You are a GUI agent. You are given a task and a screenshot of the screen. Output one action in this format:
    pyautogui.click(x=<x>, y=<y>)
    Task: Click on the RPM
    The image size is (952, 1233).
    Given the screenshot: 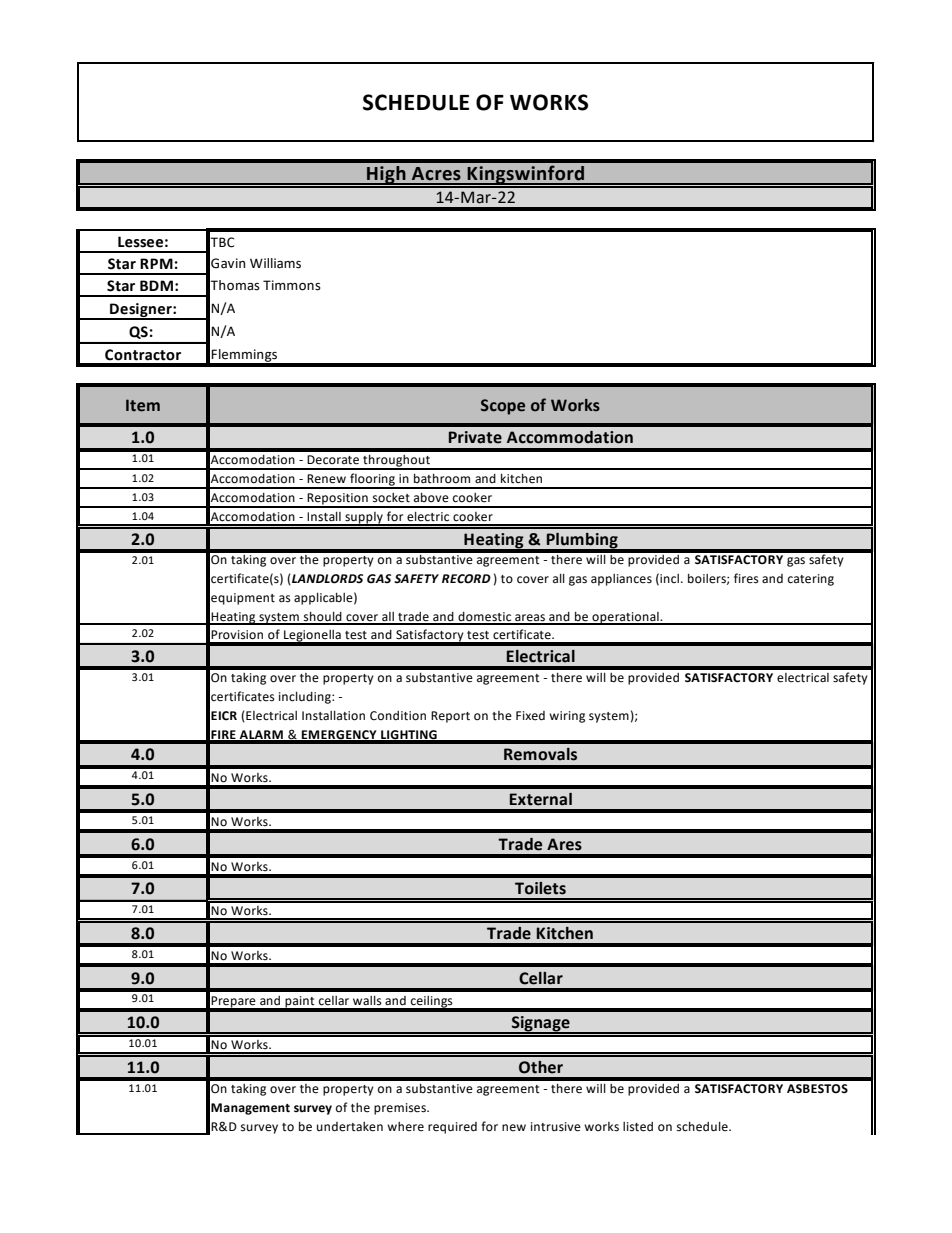 What is the action you would take?
    pyautogui.click(x=156, y=263)
